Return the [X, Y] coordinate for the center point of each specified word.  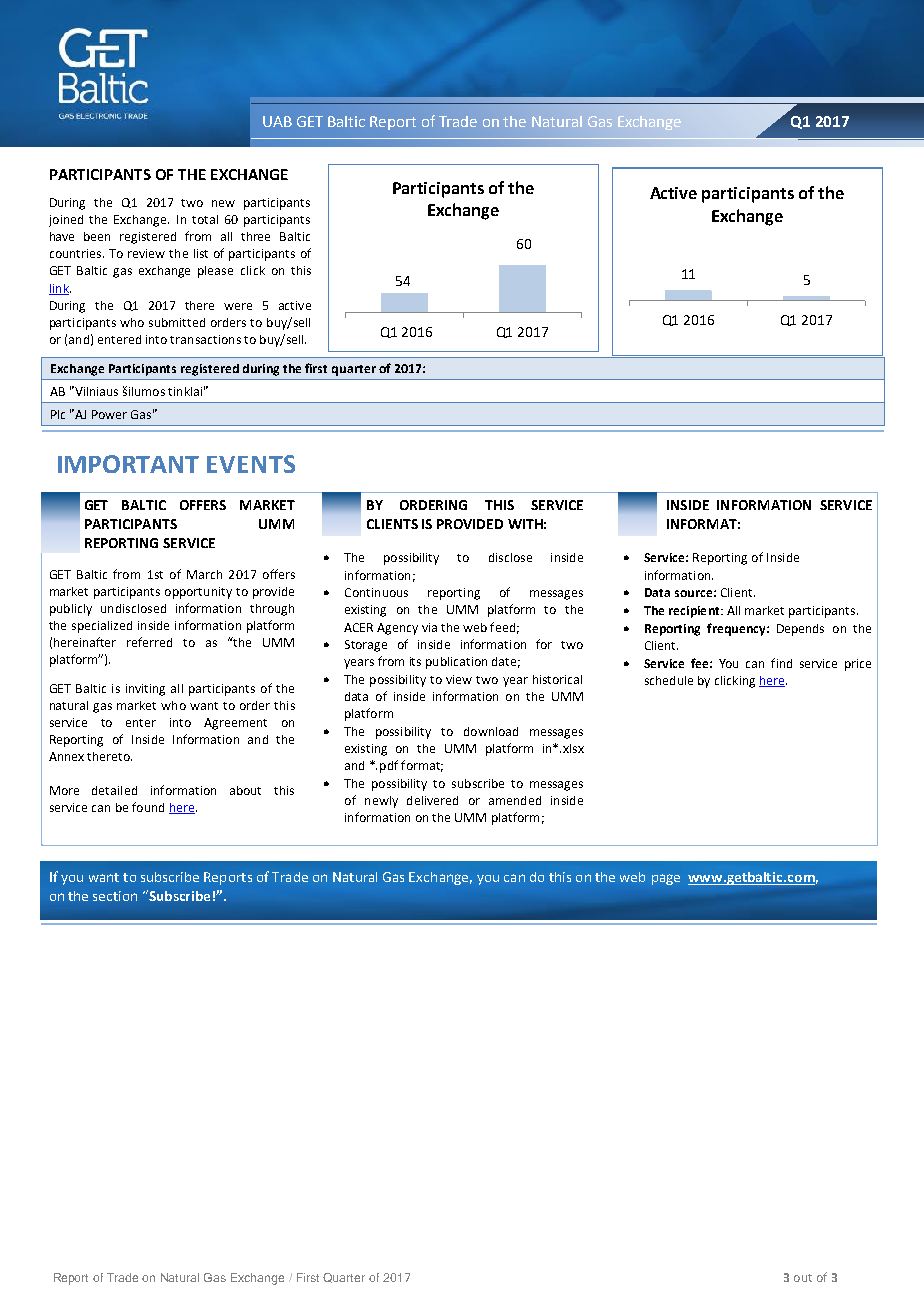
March [204, 574]
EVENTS [251, 464]
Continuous [376, 592]
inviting [145, 690]
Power [109, 414]
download [491, 731]
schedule [669, 680]
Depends [800, 630]
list [201, 253]
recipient [695, 612]
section [115, 896]
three [255, 236]
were [238, 306]
